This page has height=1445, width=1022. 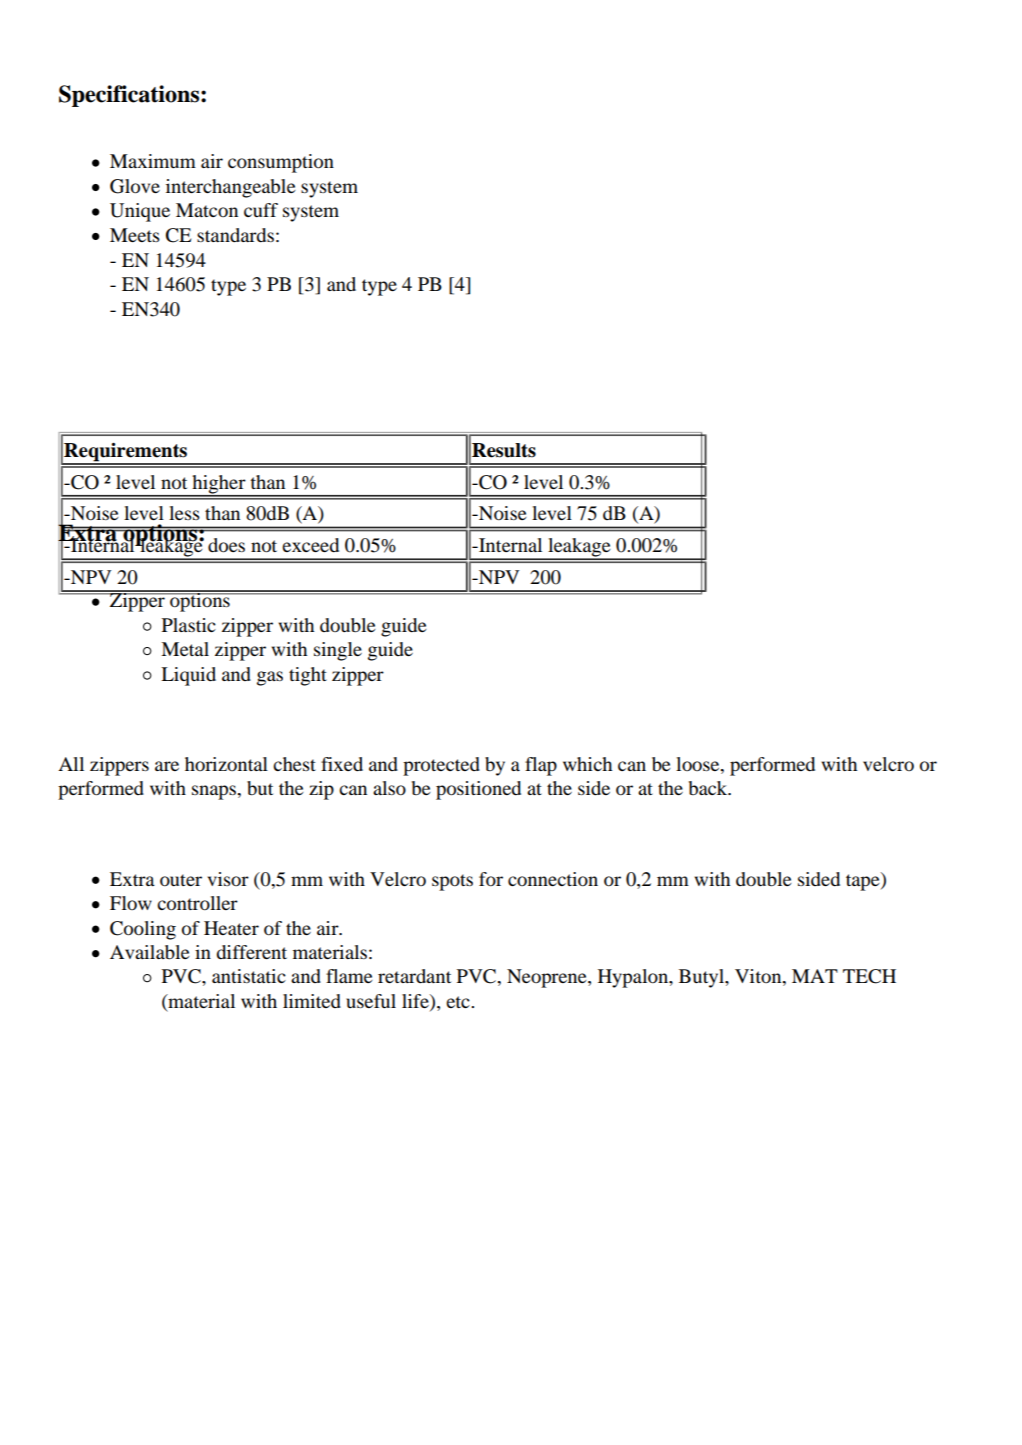 What do you see at coordinates (310, 545) in the page?
I see `exceed` at bounding box center [310, 545].
